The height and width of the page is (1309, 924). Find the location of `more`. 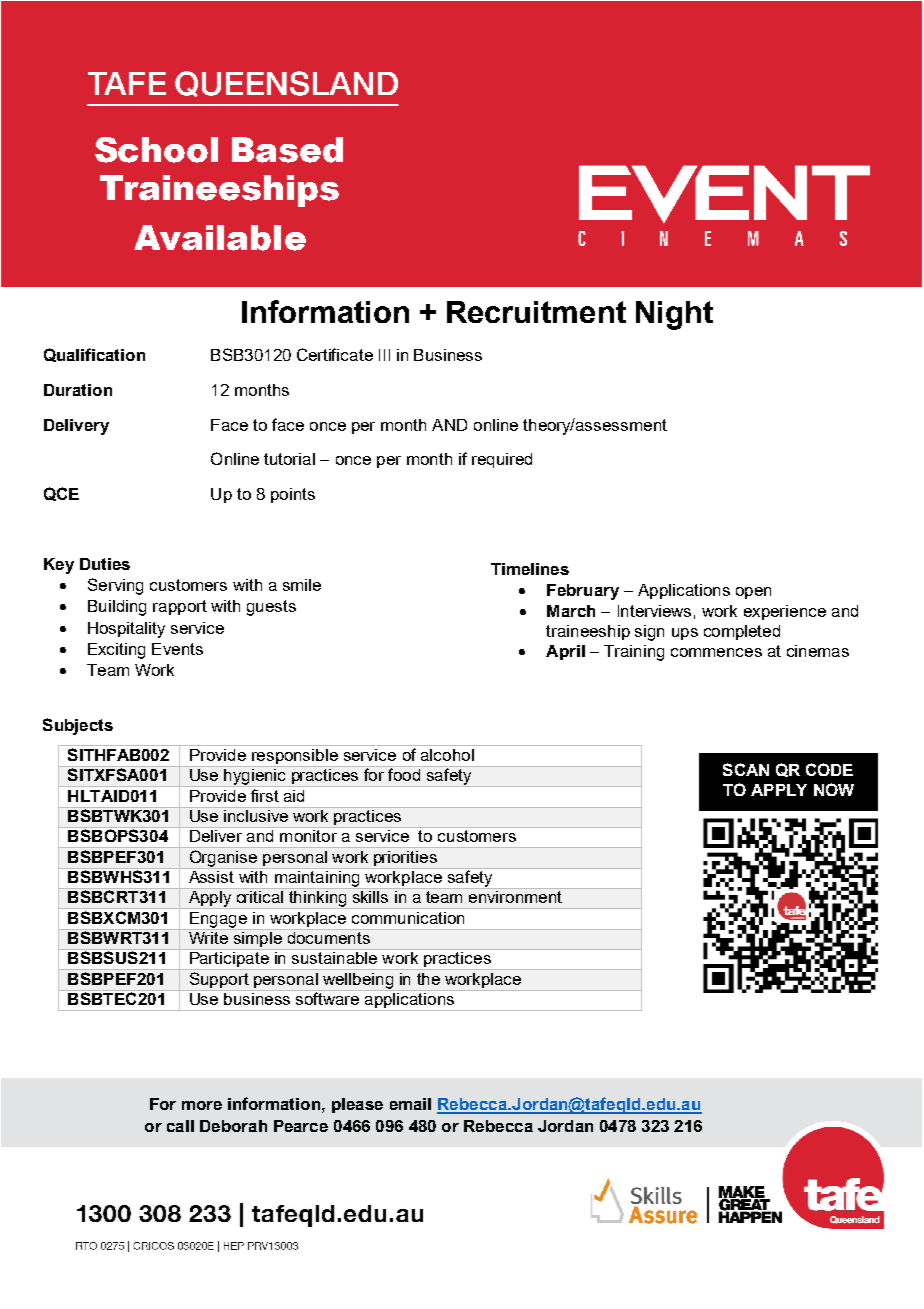

more is located at coordinates (202, 1105).
